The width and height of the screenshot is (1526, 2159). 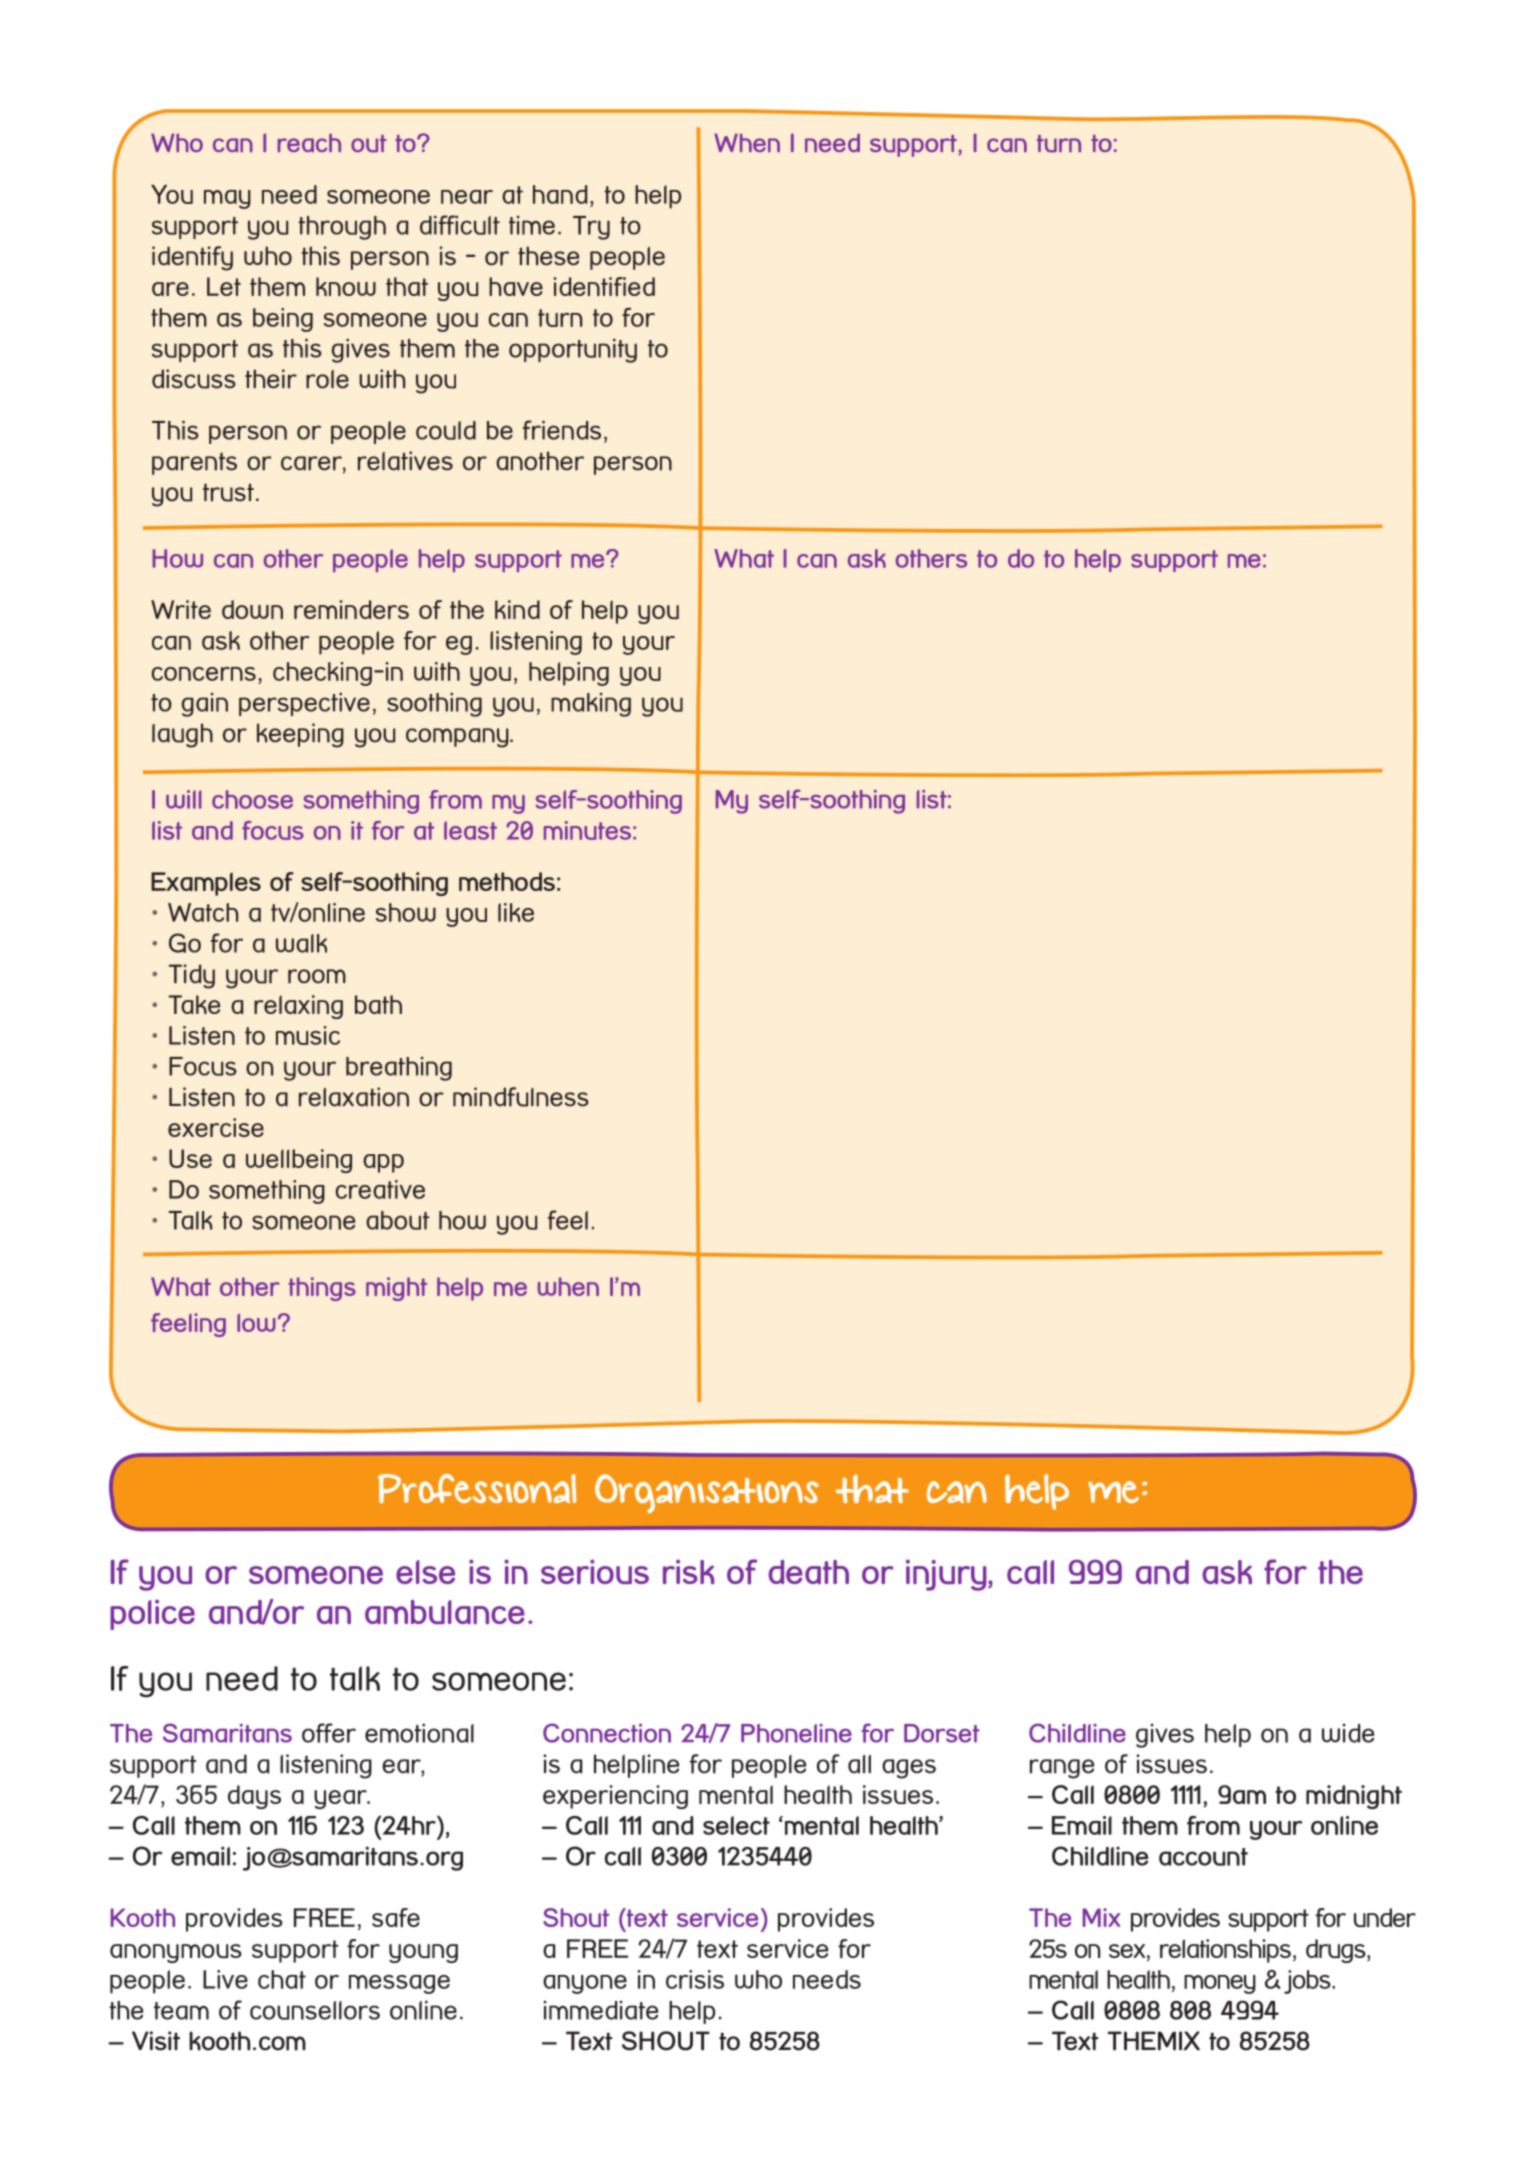 What do you see at coordinates (425, 1572) in the screenshot?
I see `else` at bounding box center [425, 1572].
